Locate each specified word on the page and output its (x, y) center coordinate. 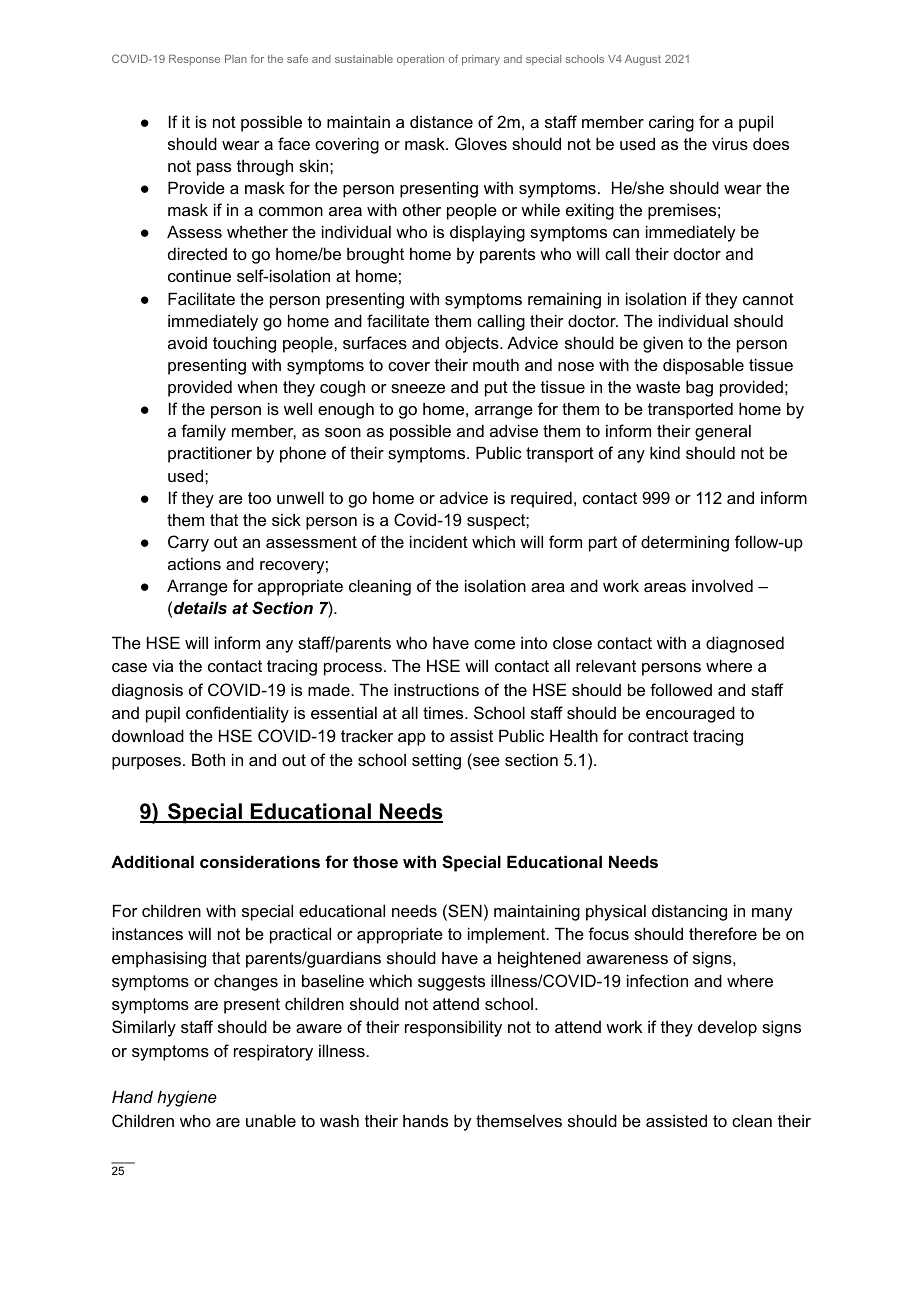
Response (194, 60)
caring (671, 123)
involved (722, 585)
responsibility (453, 1028)
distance (441, 121)
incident (439, 541)
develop (727, 1028)
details (200, 607)
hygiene (187, 1098)
